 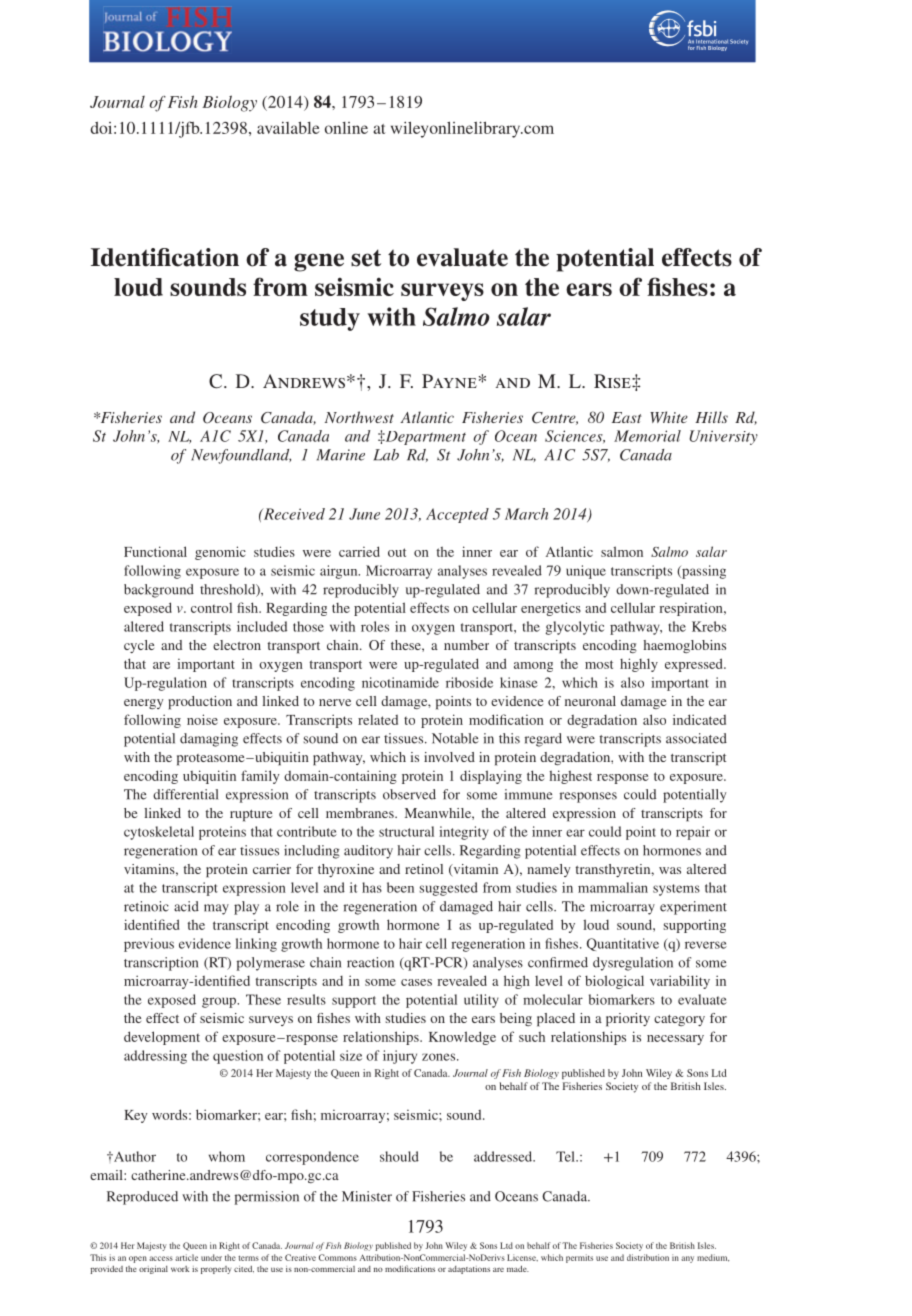 What do you see at coordinates (186, 1257) in the screenshot?
I see `article` at bounding box center [186, 1257].
